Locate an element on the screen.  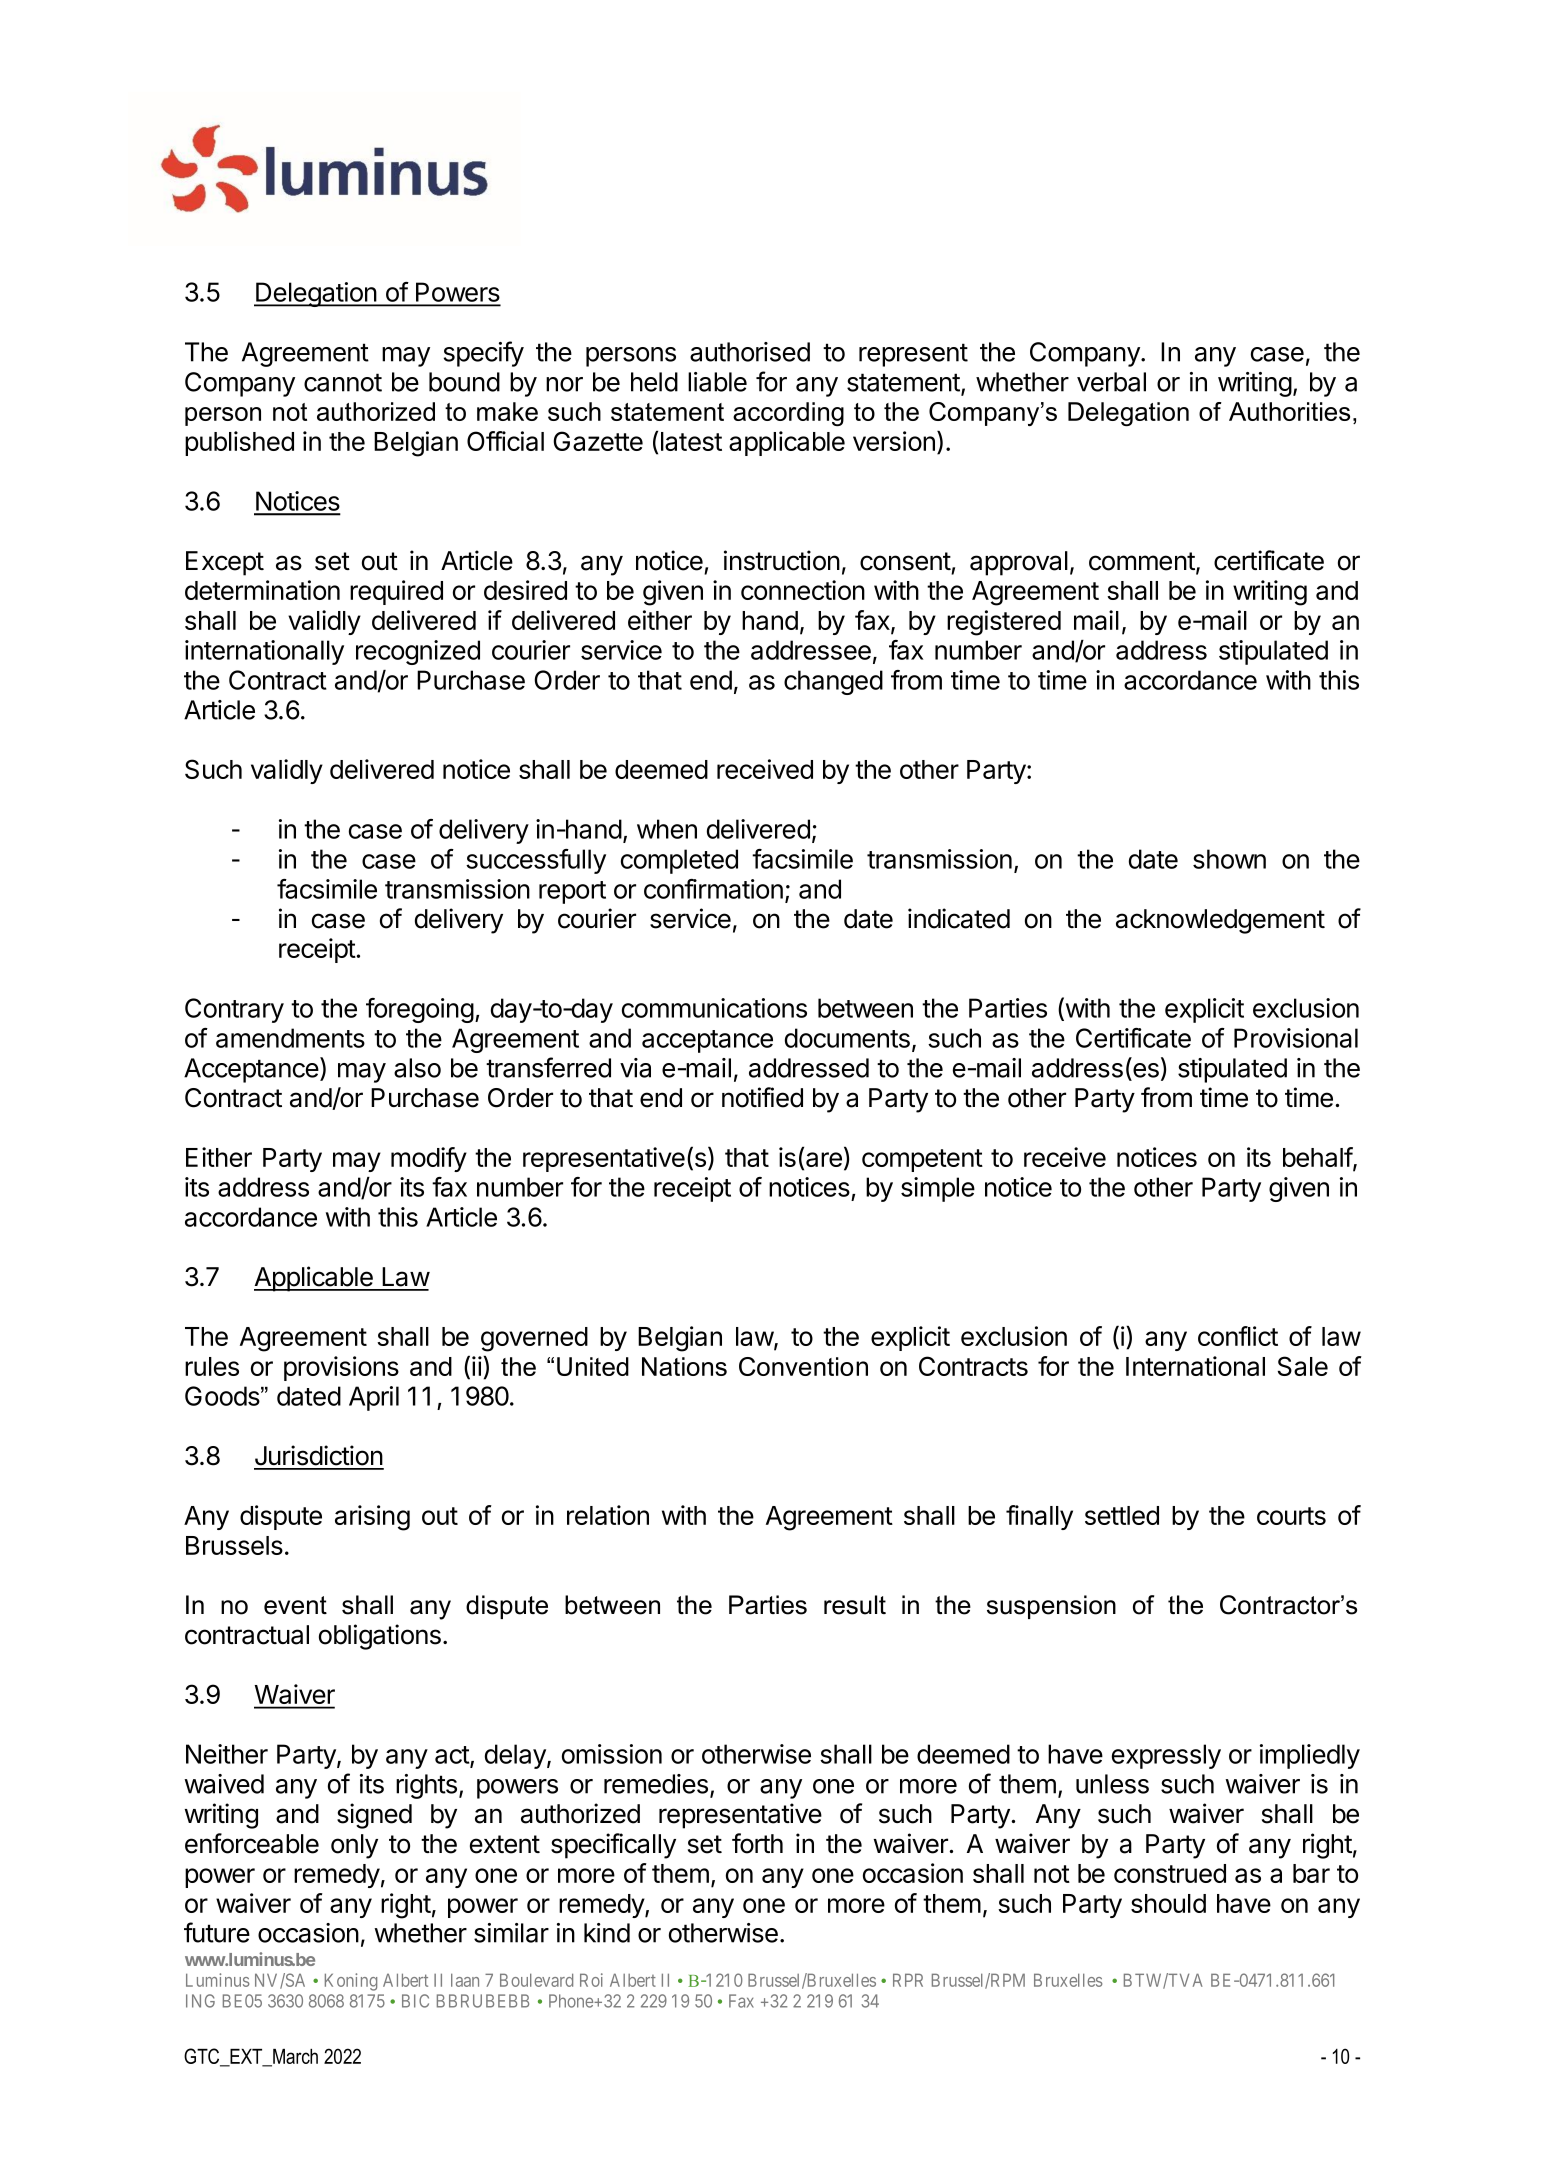
Convention is located at coordinates (803, 1366).
